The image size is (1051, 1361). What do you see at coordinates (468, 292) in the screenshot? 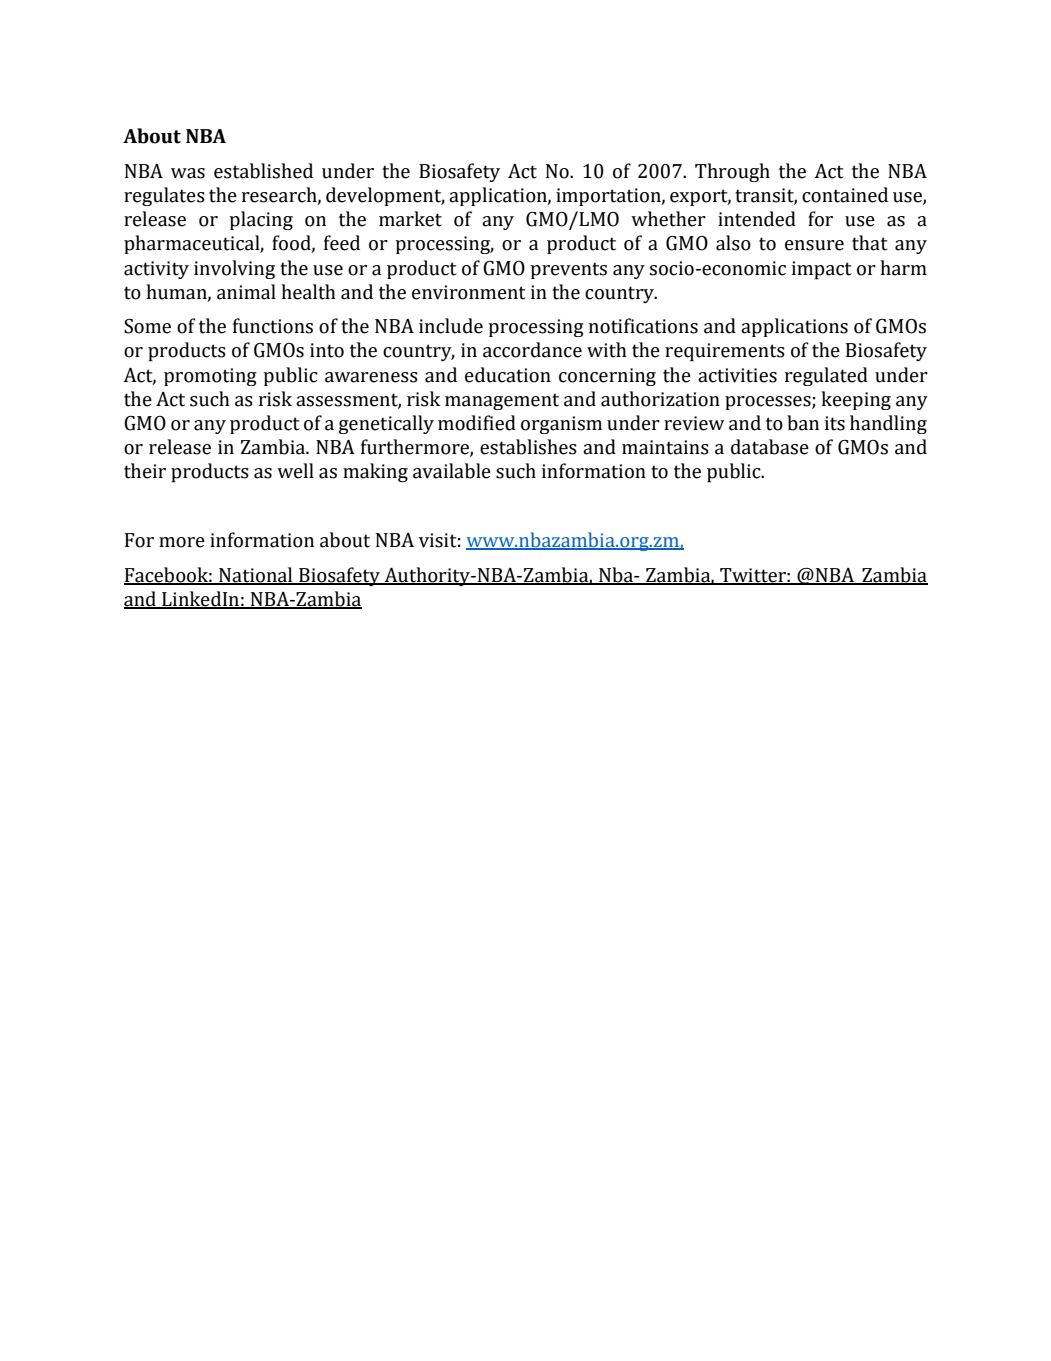
I see `environment` at bounding box center [468, 292].
